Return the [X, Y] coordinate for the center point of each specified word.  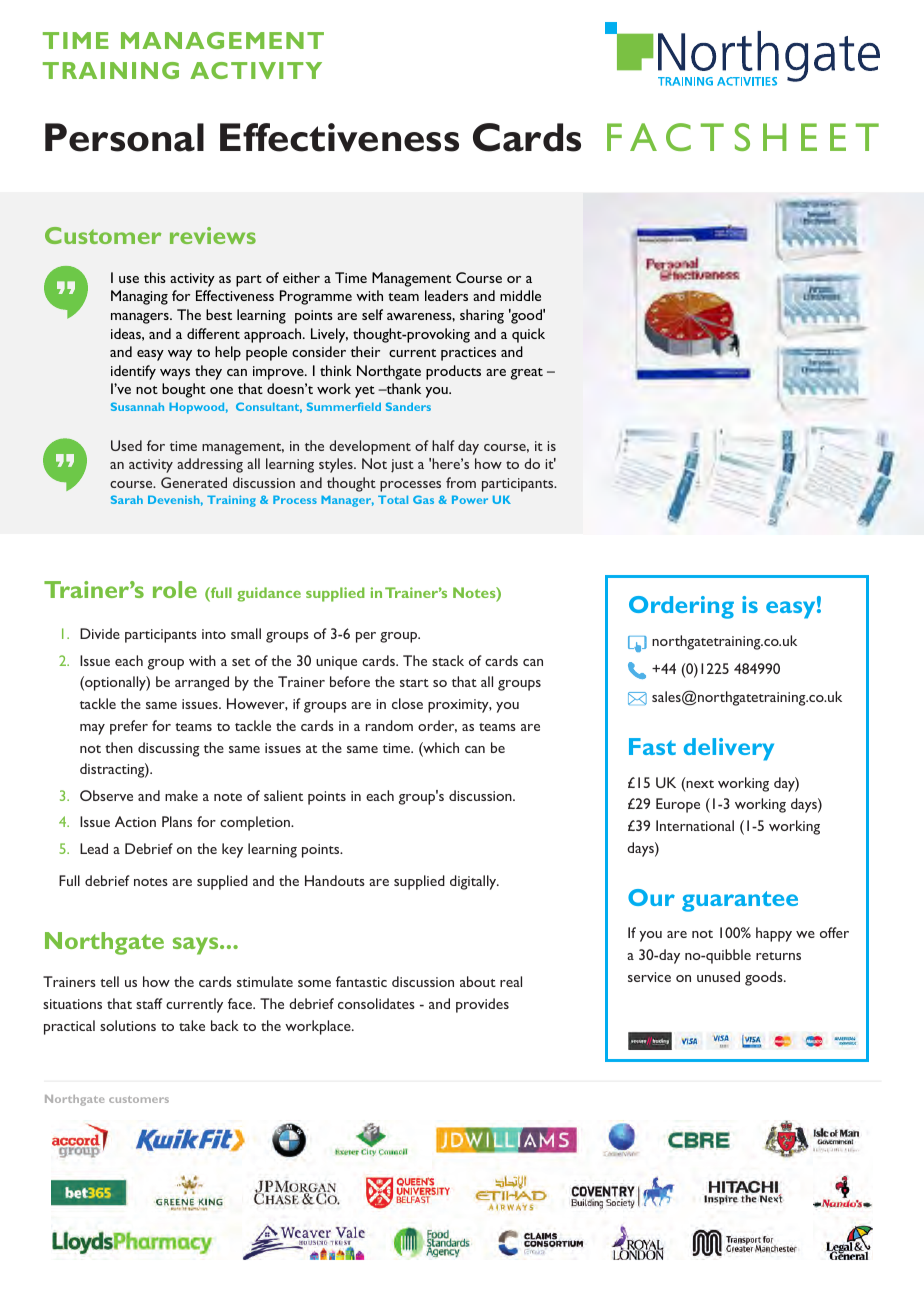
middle [520, 295]
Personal [124, 137]
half [443, 445]
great [527, 374]
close [407, 703]
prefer [129, 727]
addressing [210, 465]
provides [482, 1005]
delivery [729, 749]
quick [528, 335]
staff [149, 1003]
